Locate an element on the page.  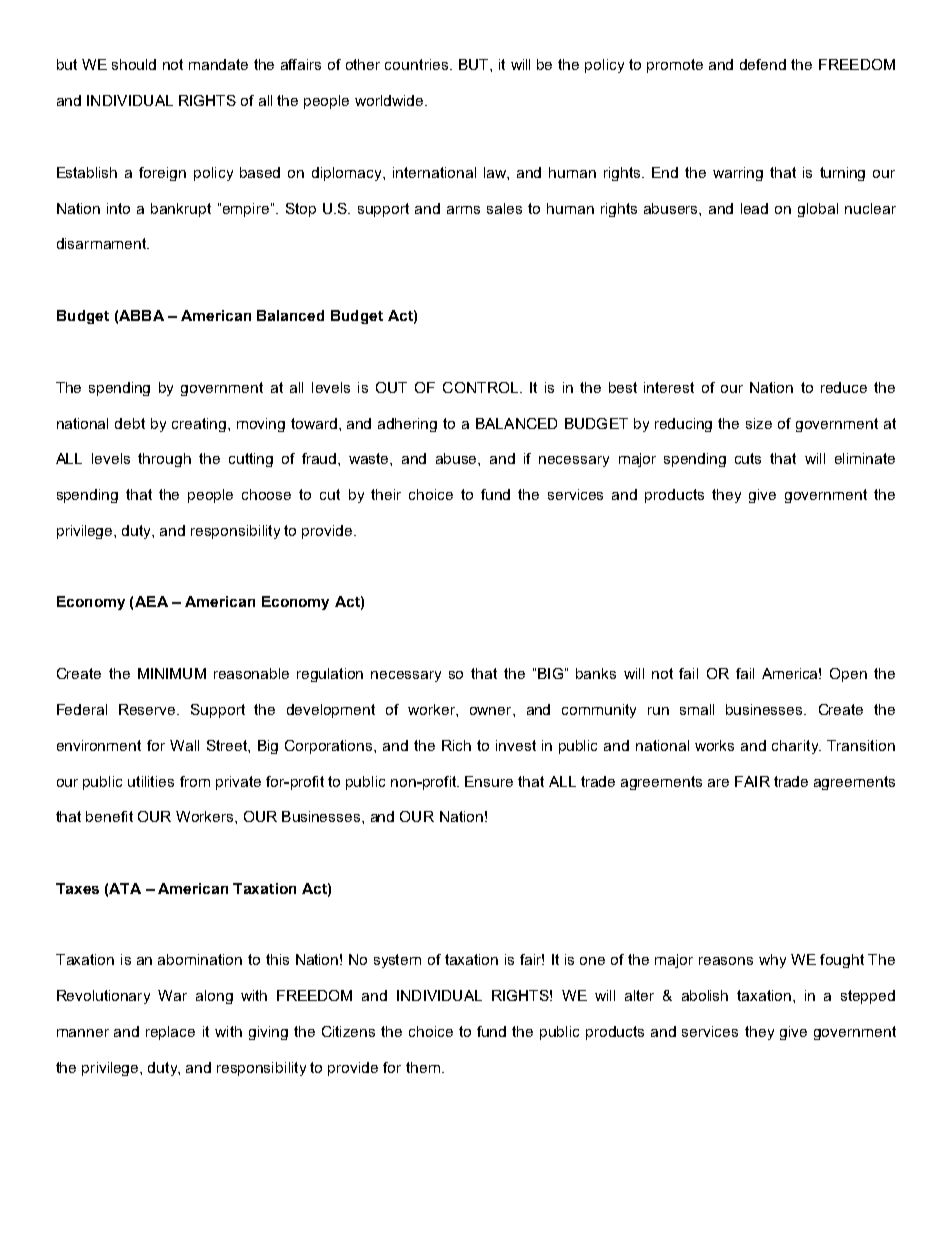
utilities is located at coordinates (151, 781).
